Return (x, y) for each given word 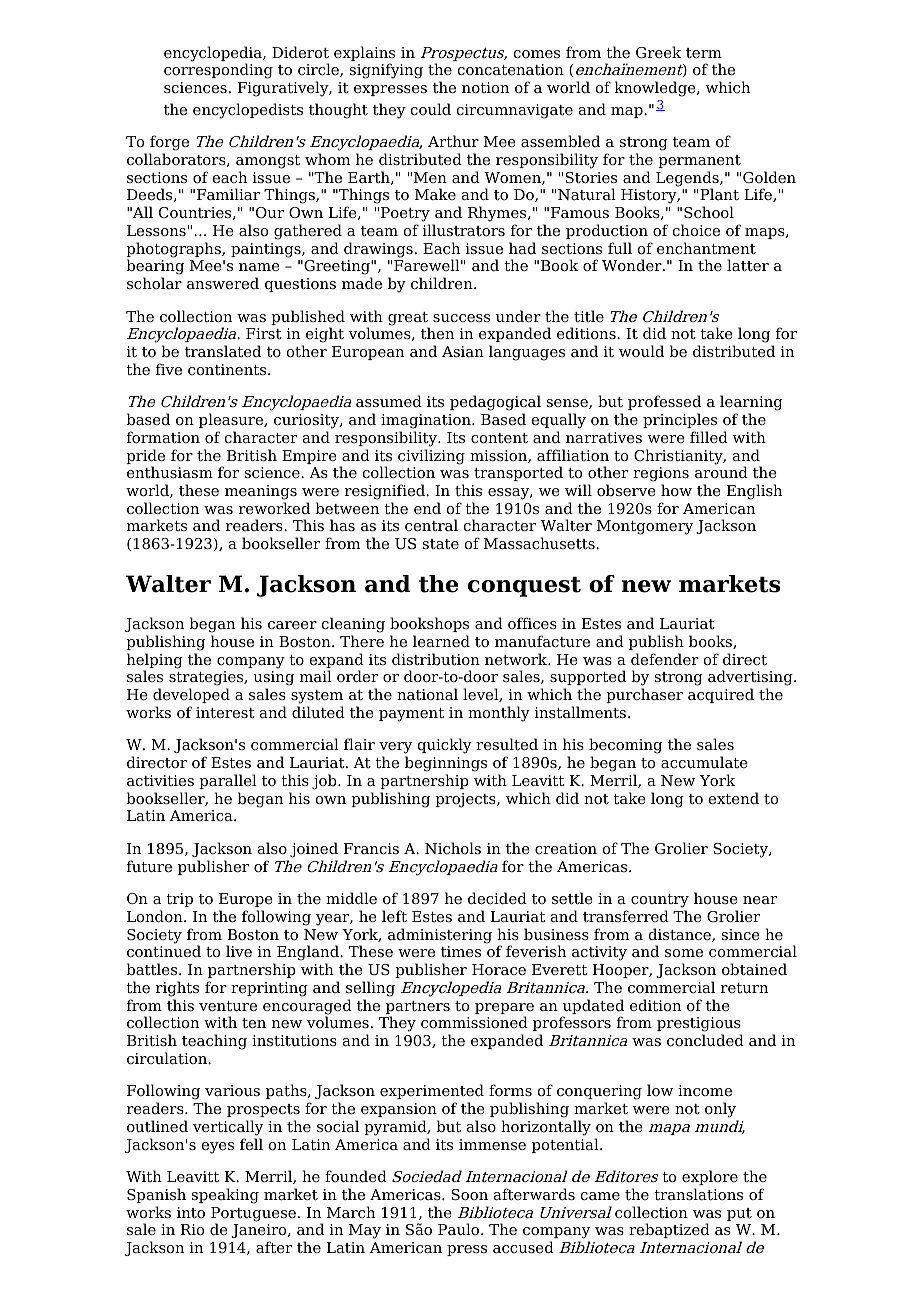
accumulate (704, 762)
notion (485, 88)
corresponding (218, 71)
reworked (274, 508)
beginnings (446, 764)
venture (228, 1006)
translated (223, 351)
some (684, 953)
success (461, 318)
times (461, 952)
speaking (225, 1196)
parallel (228, 781)
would (641, 351)
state (441, 544)
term (704, 53)
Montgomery (645, 527)
